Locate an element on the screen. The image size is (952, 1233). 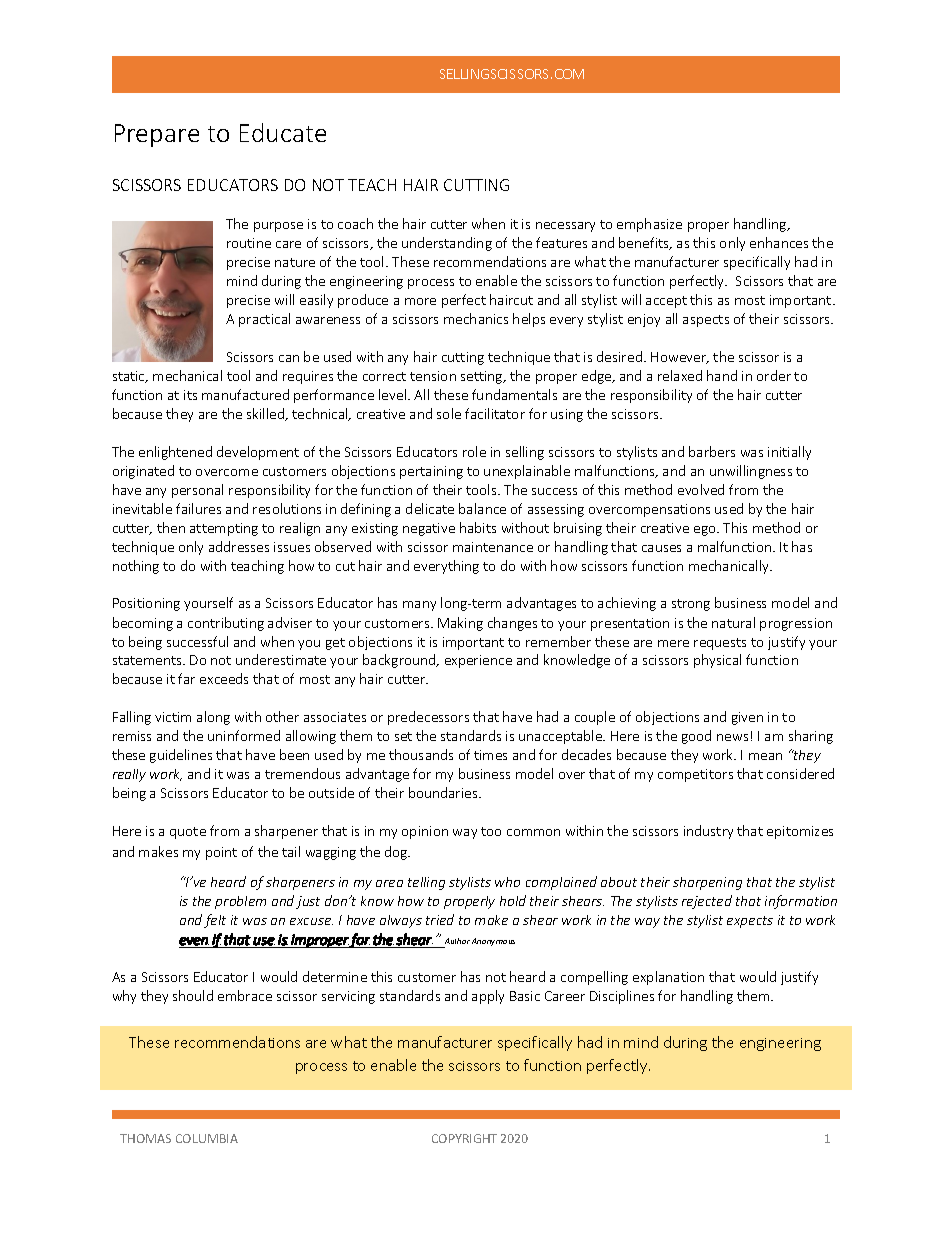
COPYRIGHT is located at coordinates (464, 1138).
